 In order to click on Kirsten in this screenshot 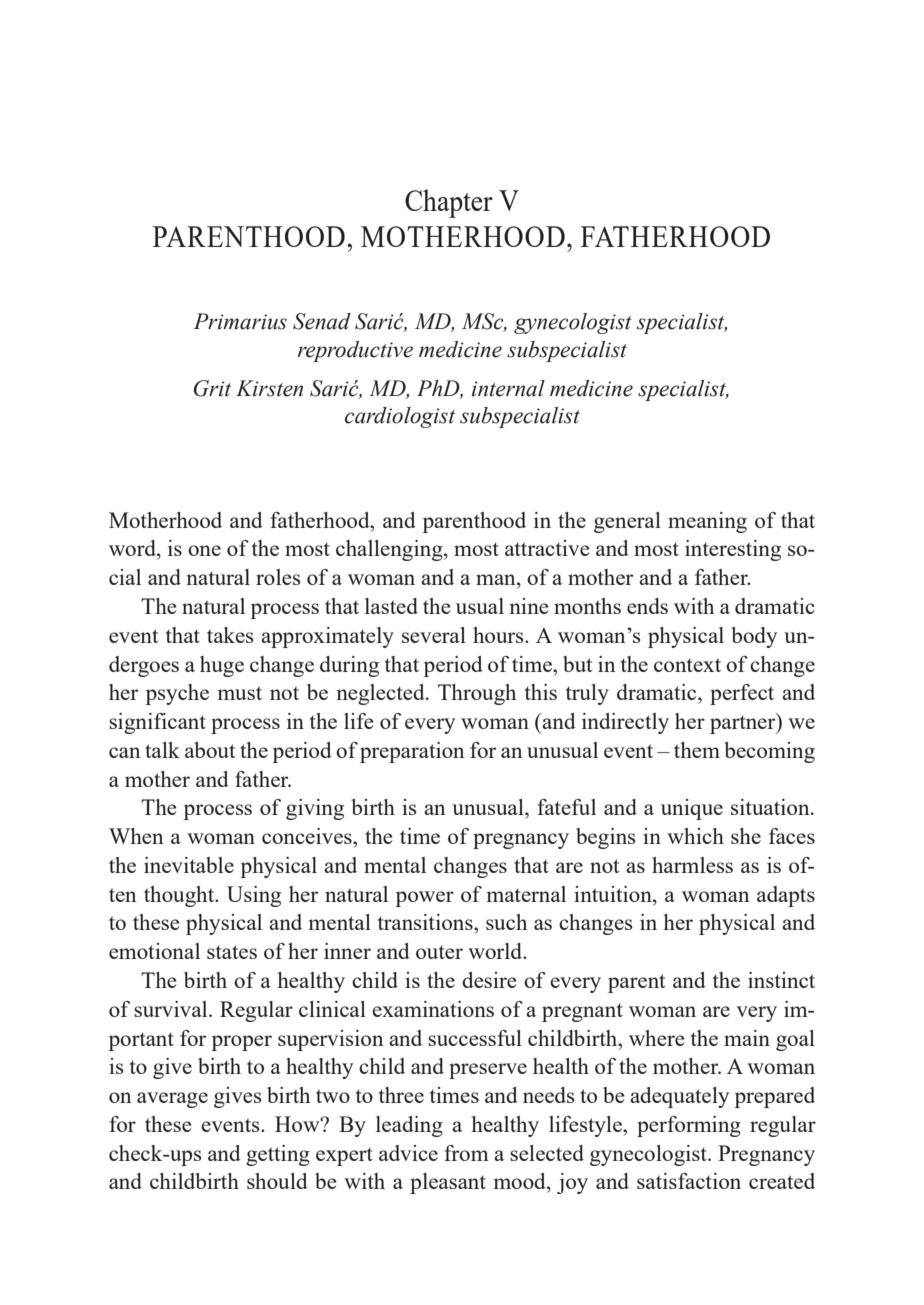, I will do `click(269, 388)`.
